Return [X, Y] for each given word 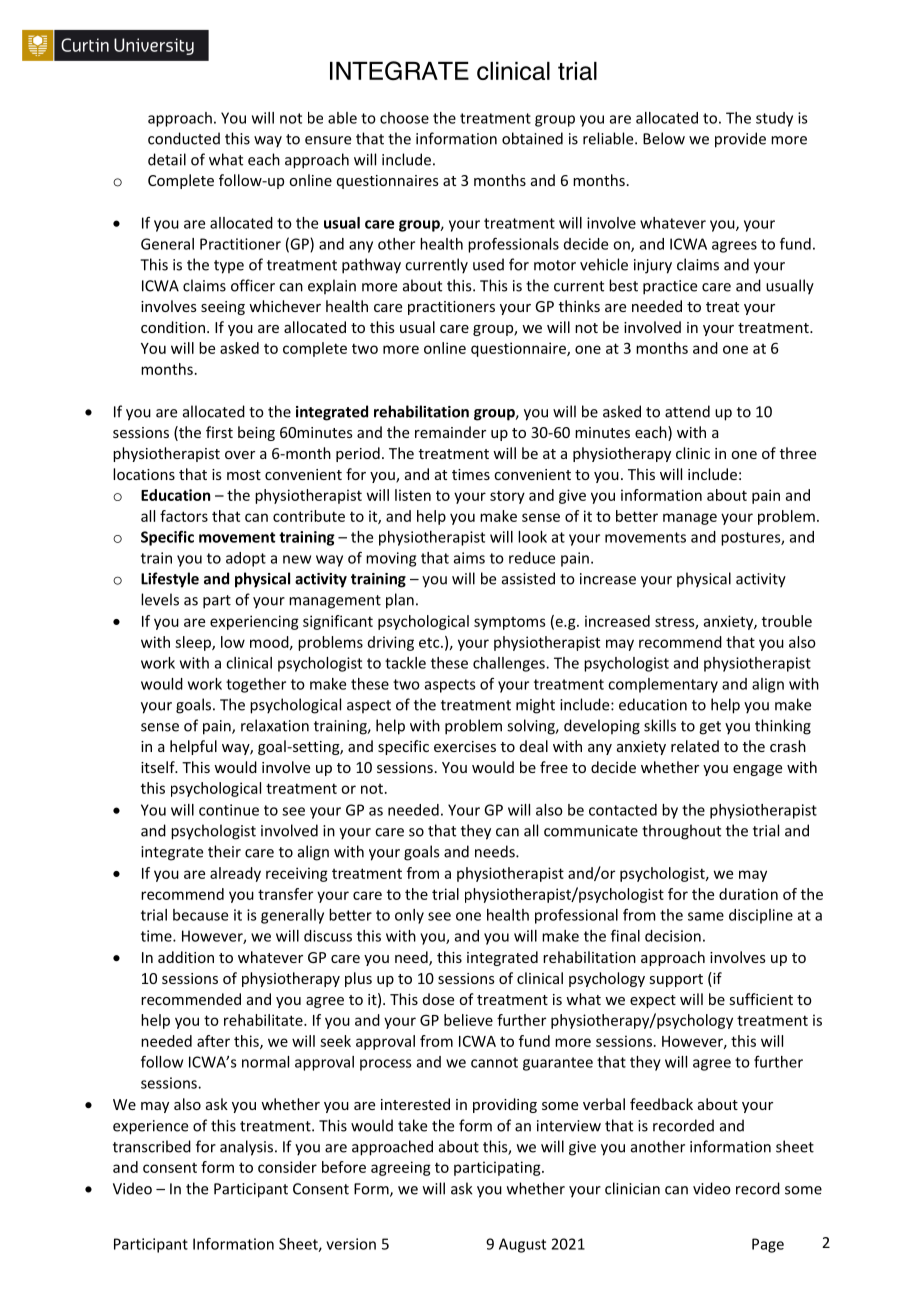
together [256, 685]
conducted [184, 138]
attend [687, 411]
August [522, 1245]
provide [740, 140]
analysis [246, 1148]
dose [438, 999]
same [706, 916]
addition [186, 957]
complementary [663, 685]
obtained [532, 138]
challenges [510, 664]
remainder [450, 432]
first [219, 432]
